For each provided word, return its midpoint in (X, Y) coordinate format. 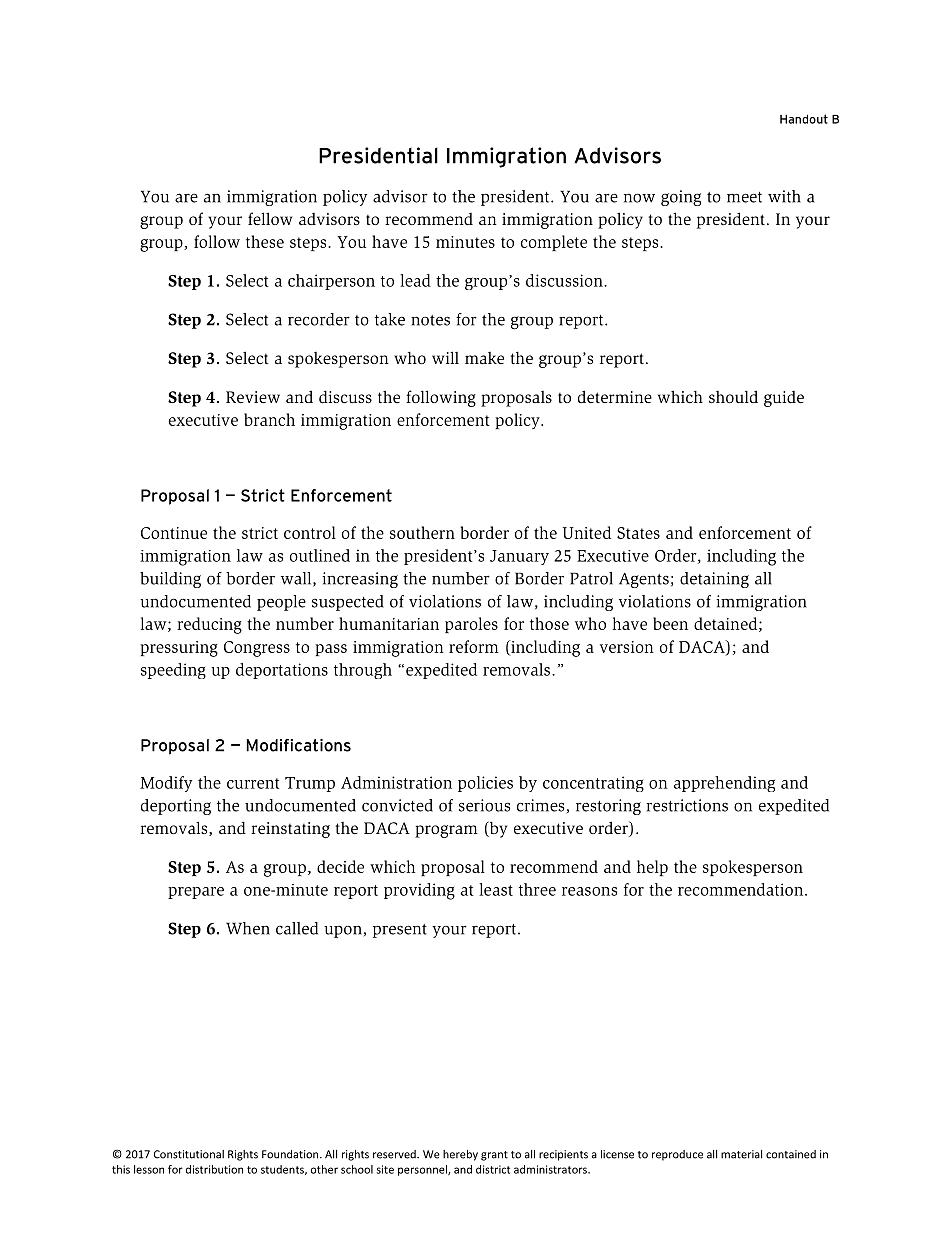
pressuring (179, 649)
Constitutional (189, 1154)
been (670, 623)
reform (474, 646)
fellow (270, 218)
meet (744, 197)
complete (554, 243)
